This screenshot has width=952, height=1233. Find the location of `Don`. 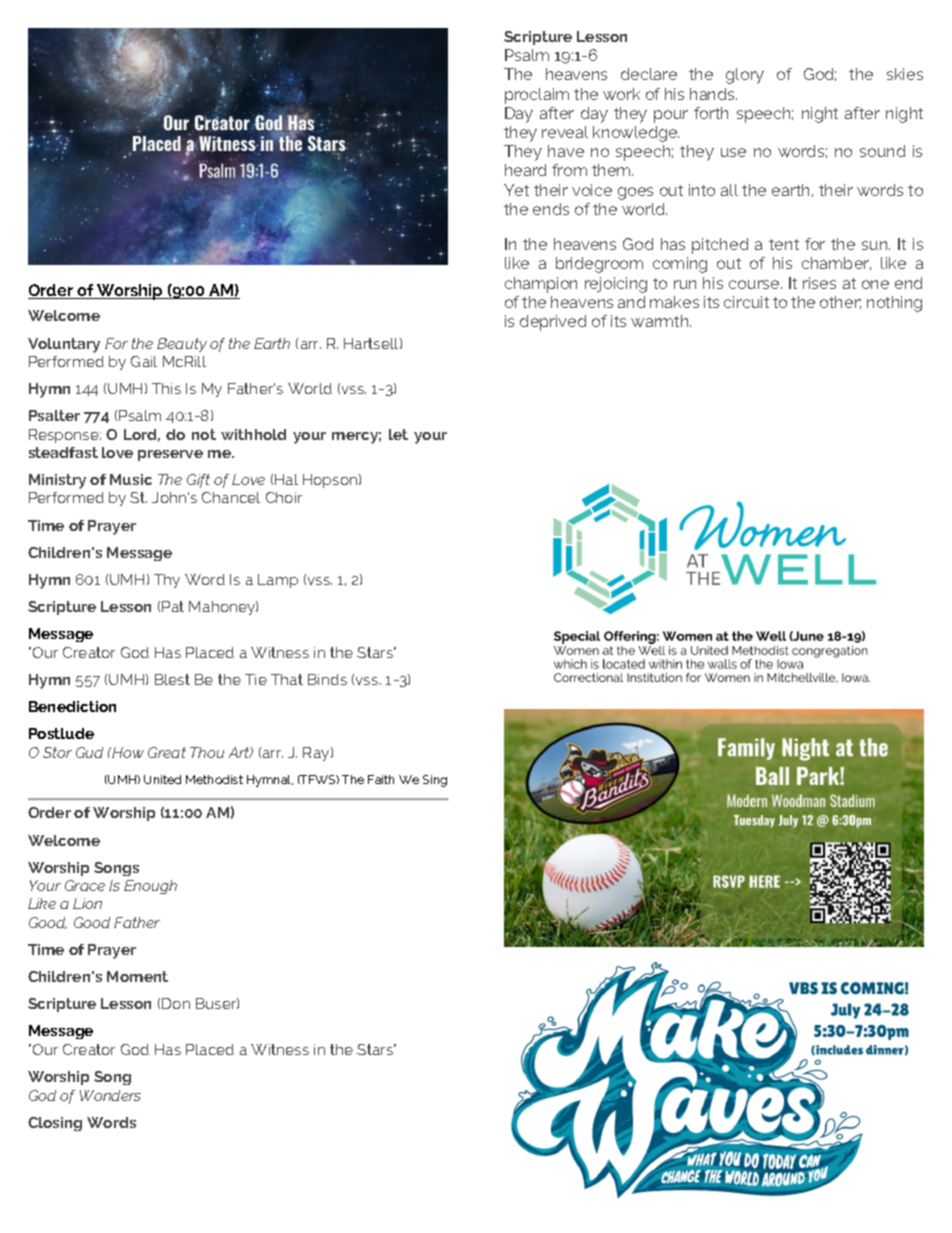

Don is located at coordinates (176, 1003).
